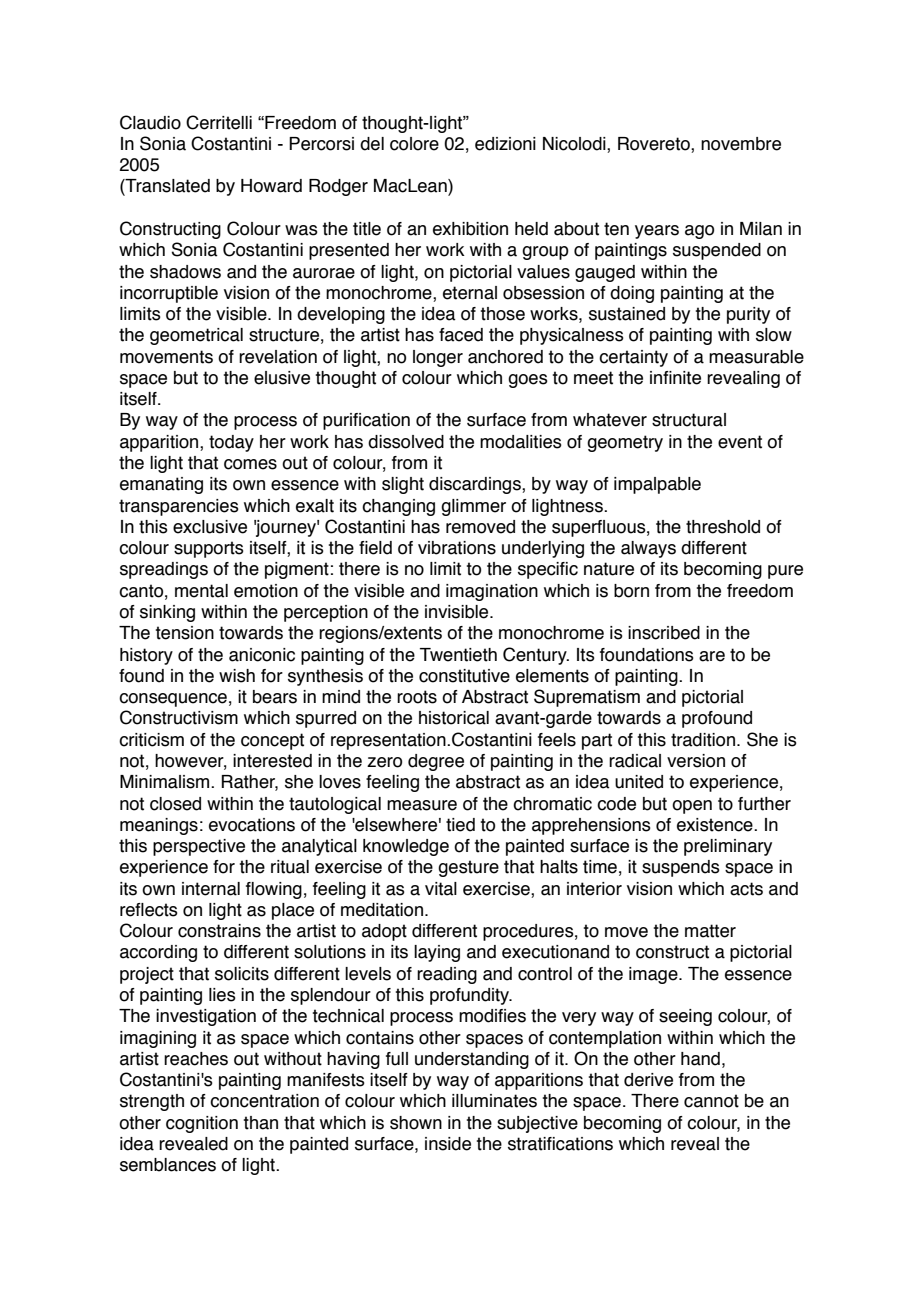  What do you see at coordinates (692, 807) in the screenshot?
I see `open` at bounding box center [692, 807].
